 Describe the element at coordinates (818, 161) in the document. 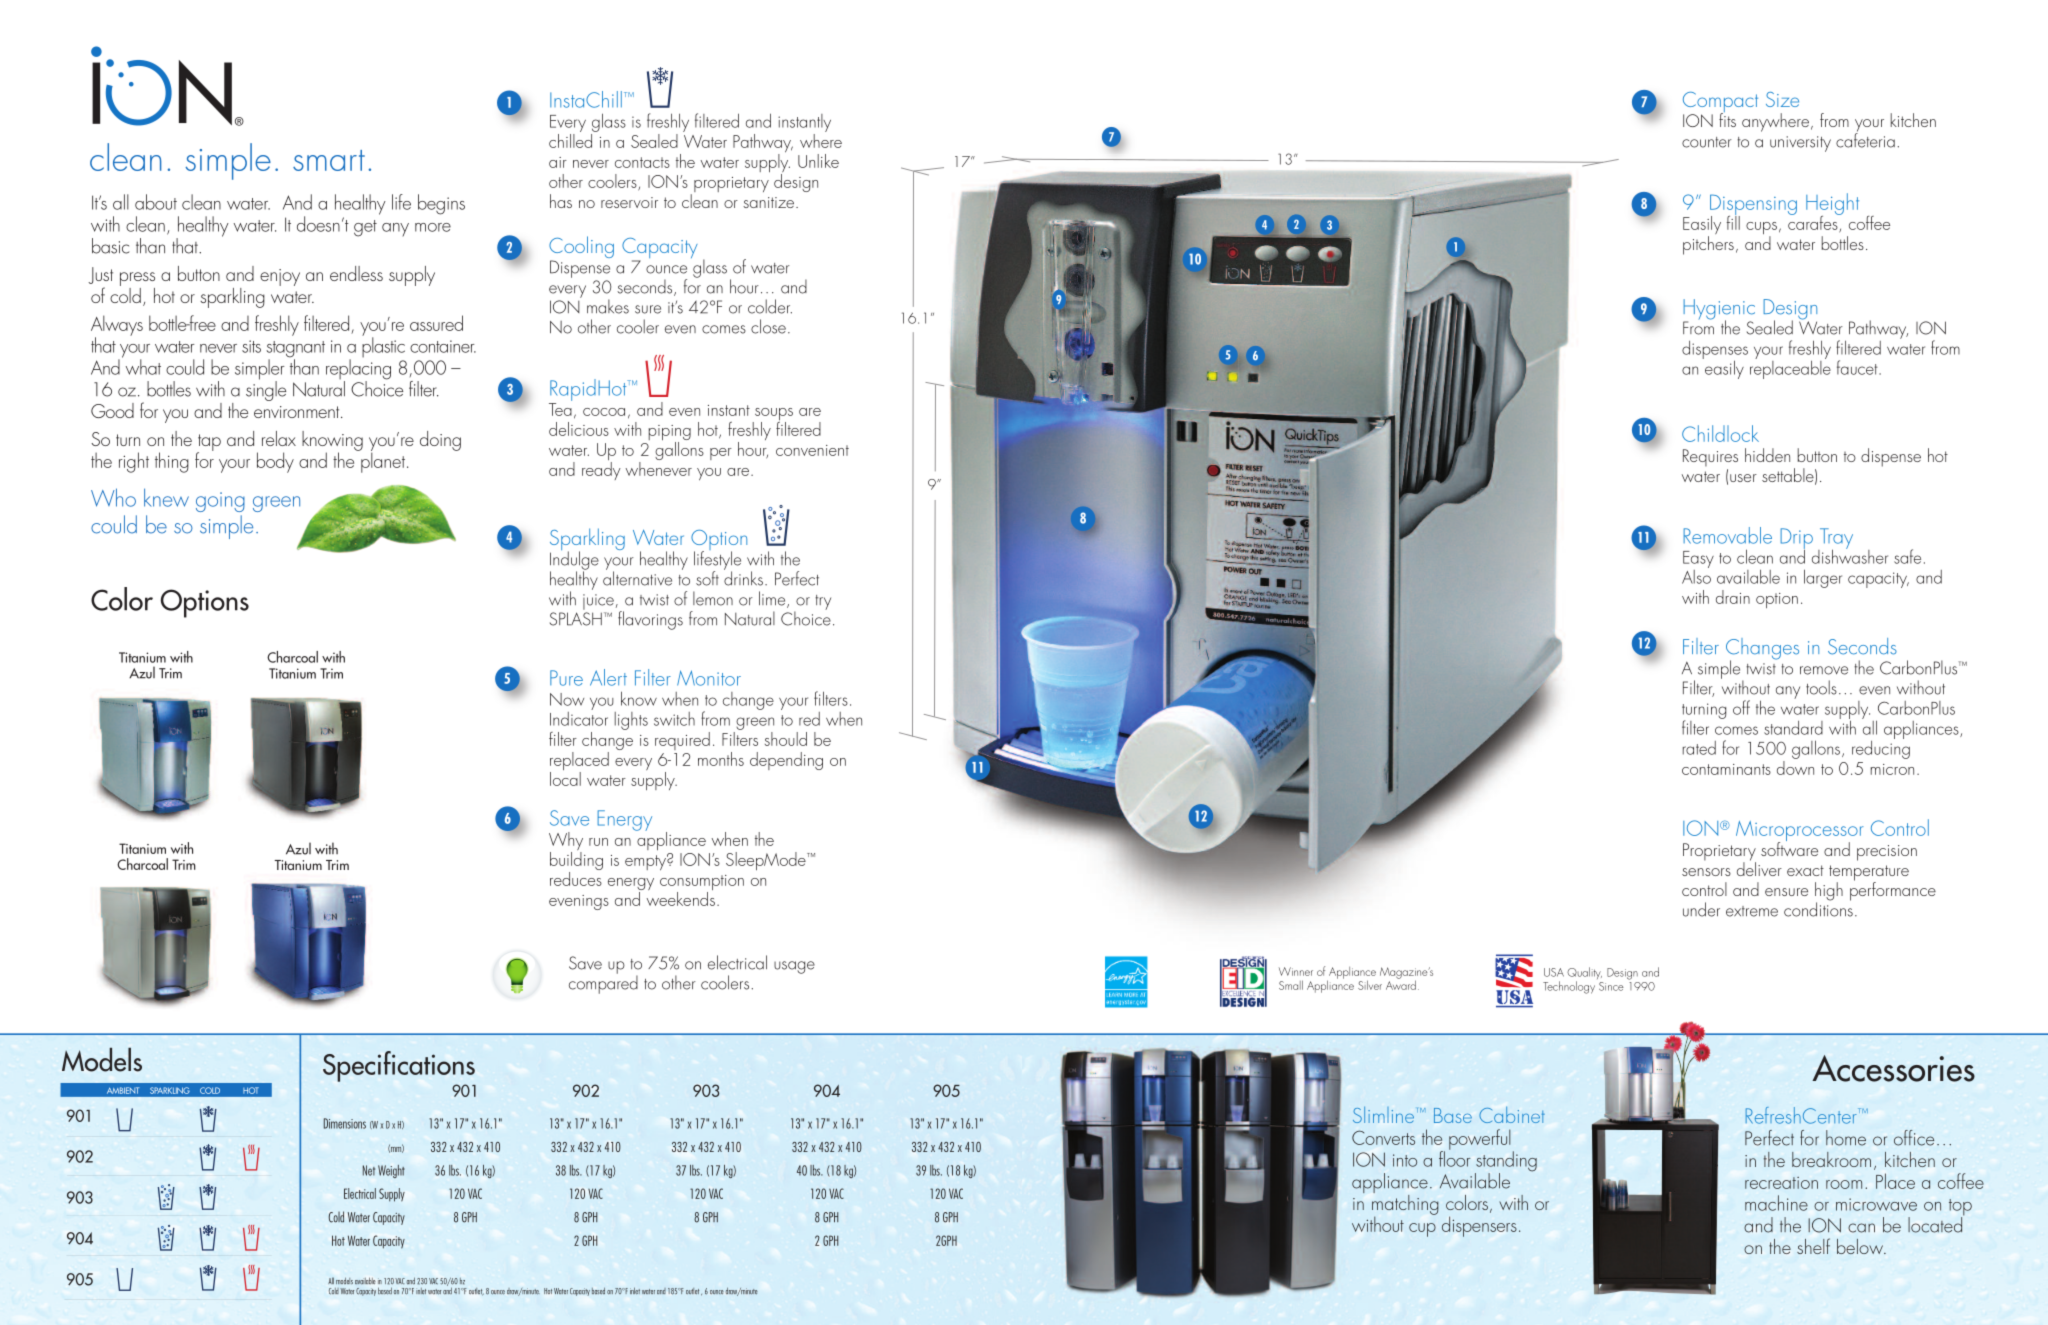

I see `Unlike` at that location.
